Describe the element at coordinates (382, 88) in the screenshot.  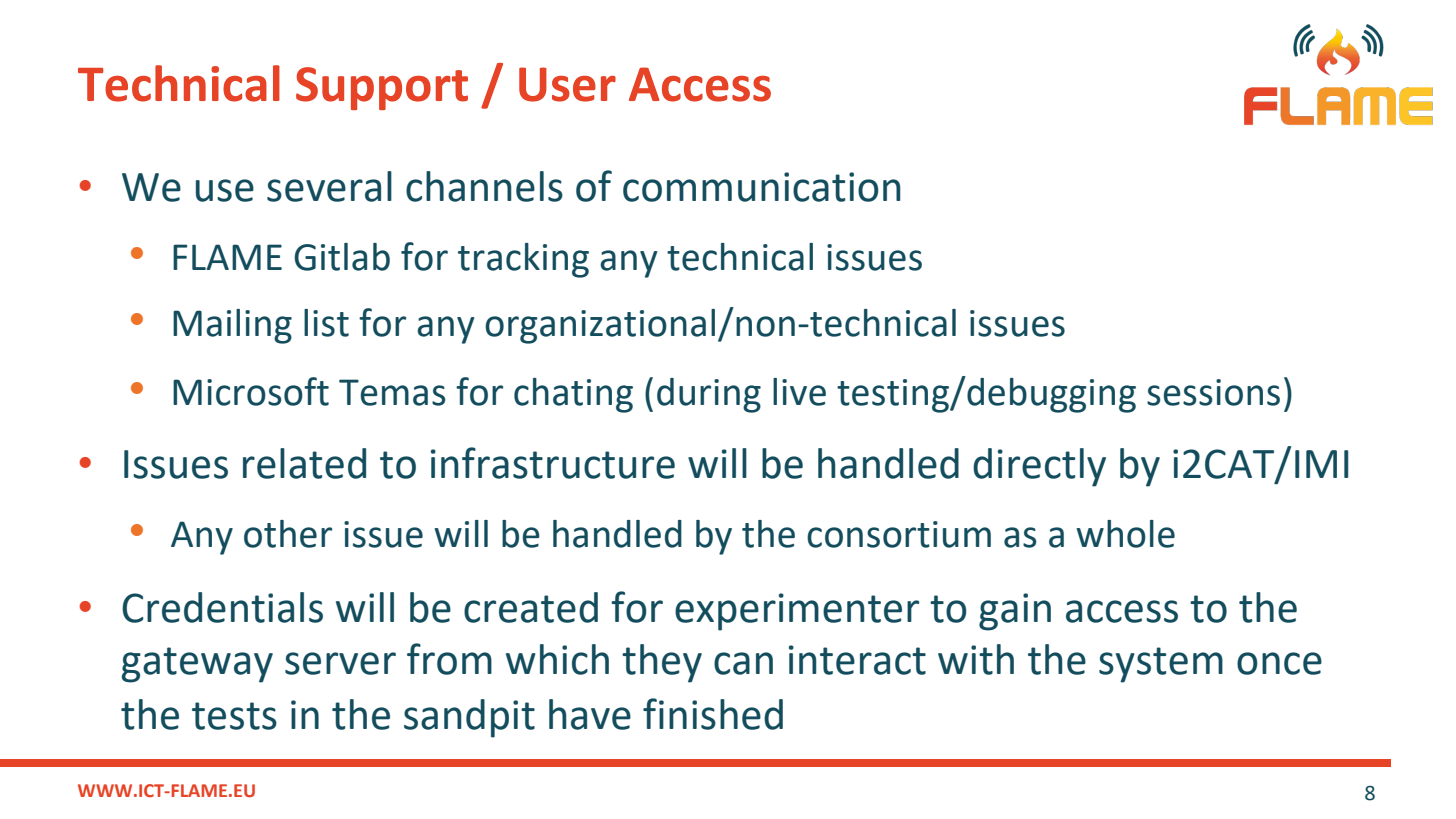
I see `Support` at that location.
